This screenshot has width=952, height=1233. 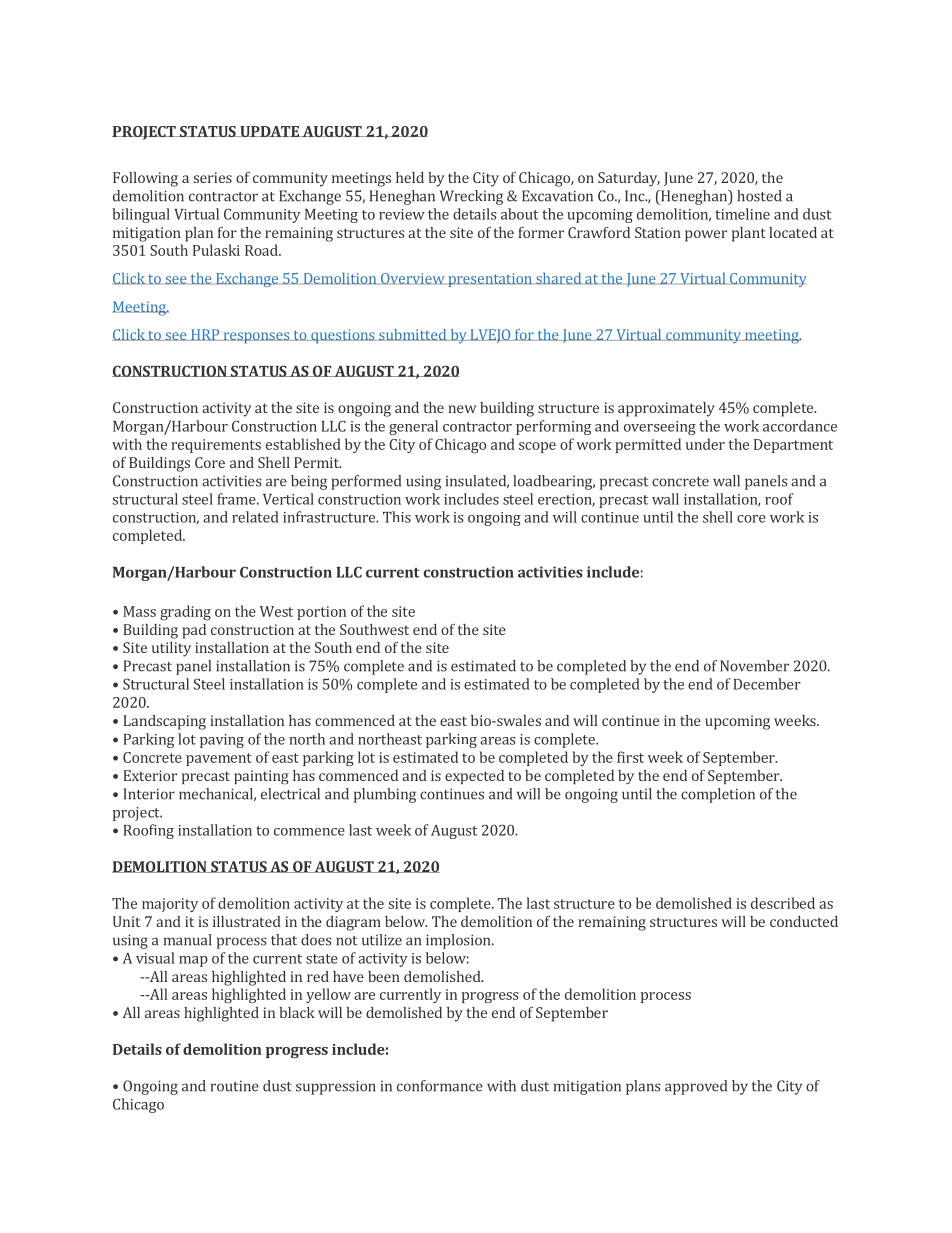 What do you see at coordinates (185, 612) in the screenshot?
I see `grading` at bounding box center [185, 612].
